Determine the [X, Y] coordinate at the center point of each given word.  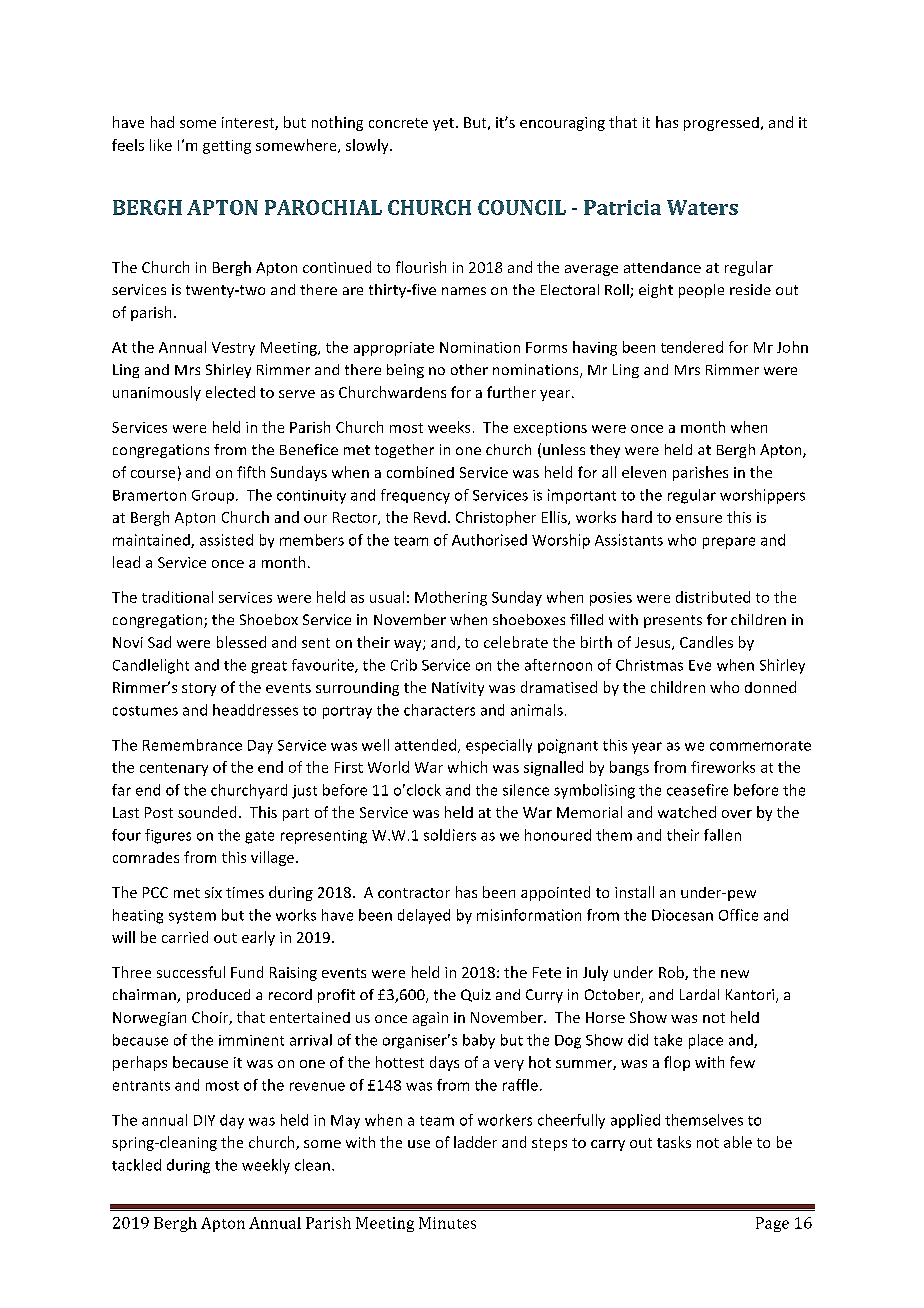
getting [227, 147]
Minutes [447, 1223]
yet [443, 124]
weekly [266, 1166]
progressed [721, 124]
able [738, 1142]
